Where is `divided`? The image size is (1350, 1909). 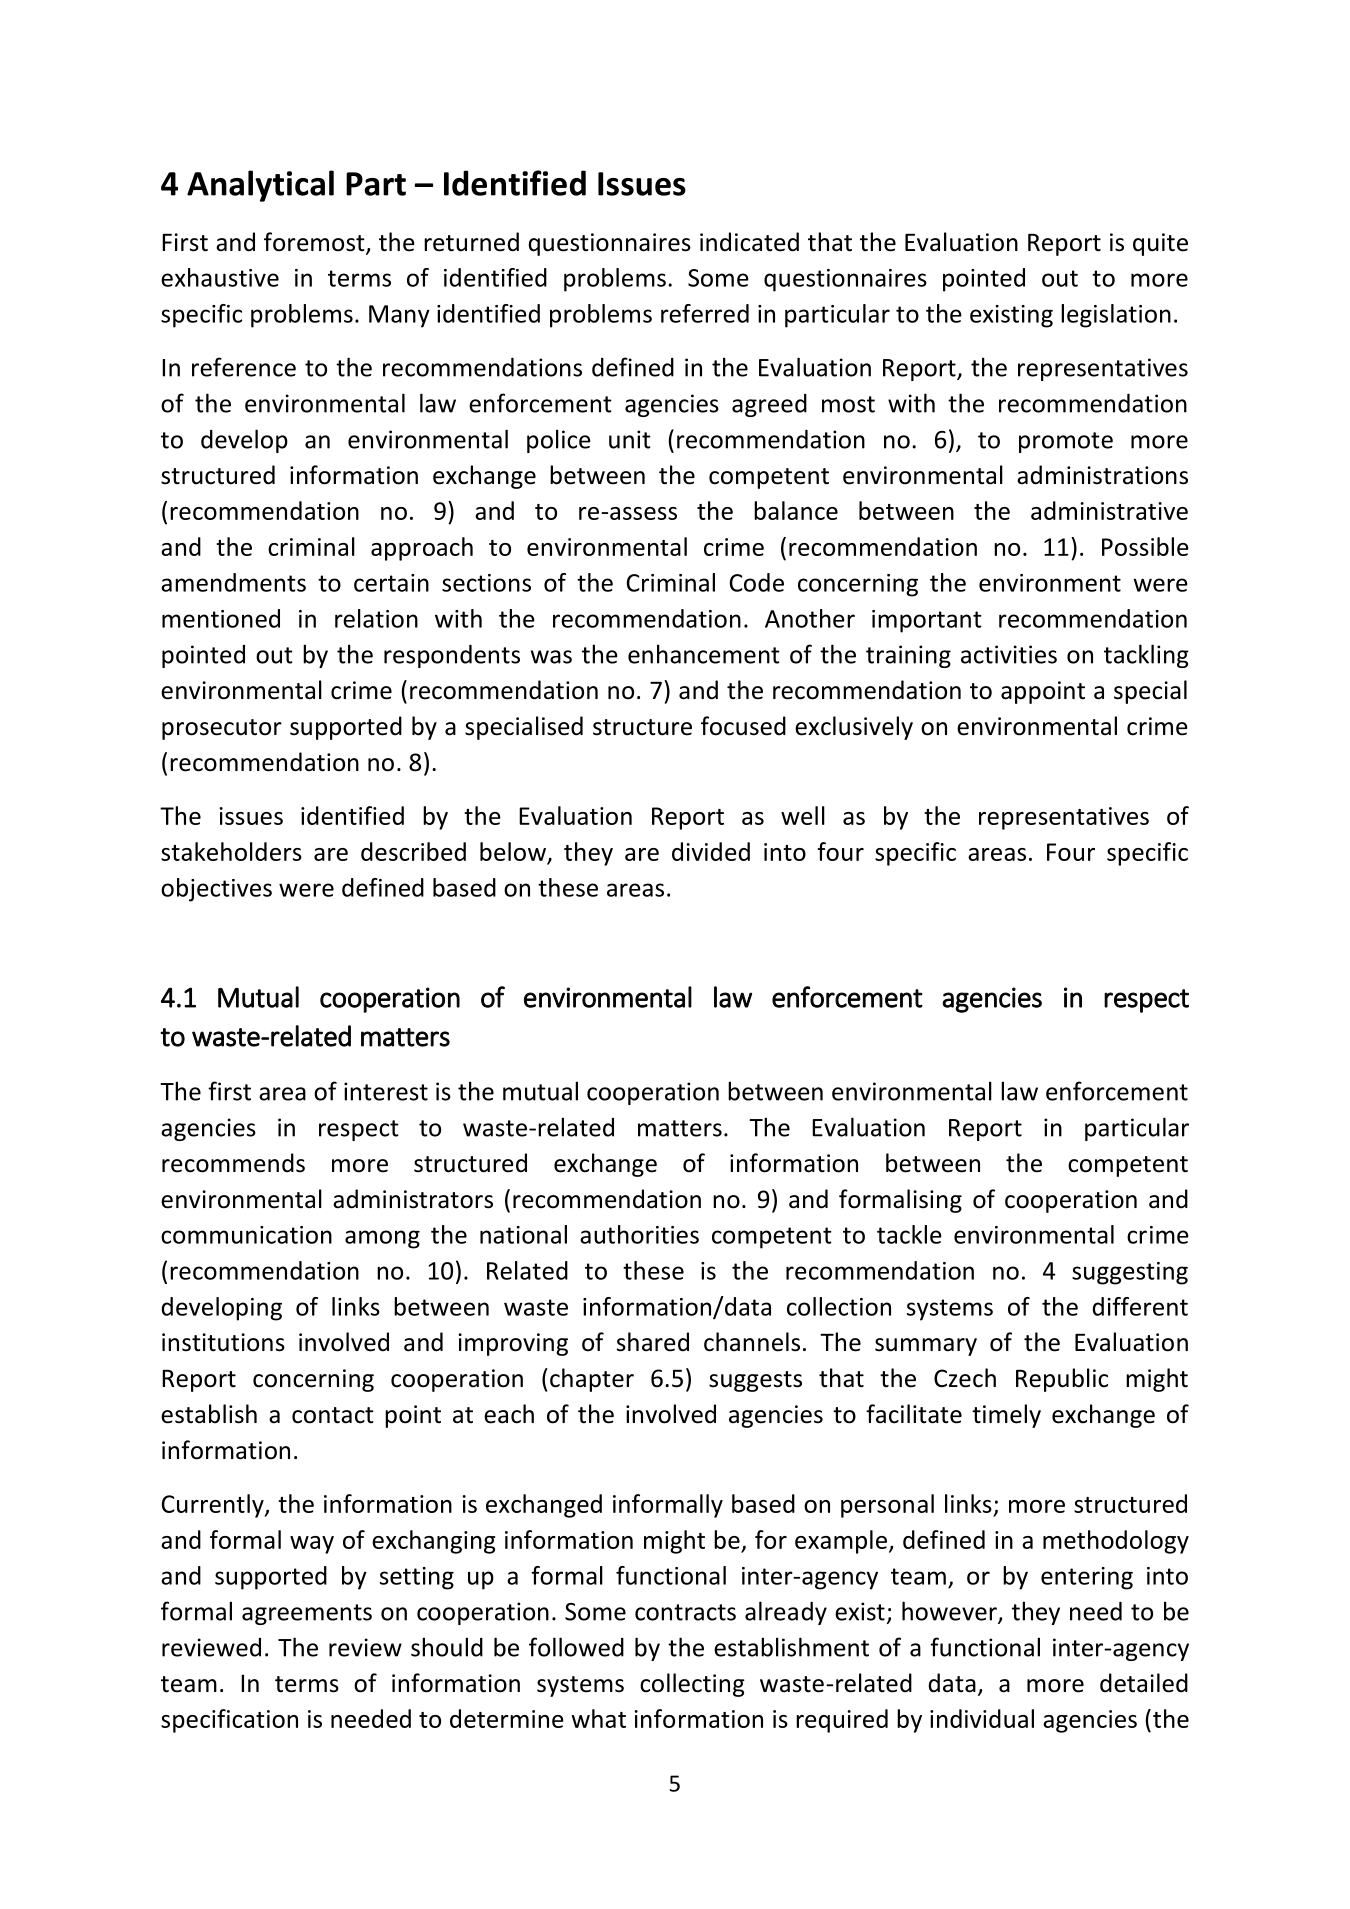
divided is located at coordinates (711, 851).
